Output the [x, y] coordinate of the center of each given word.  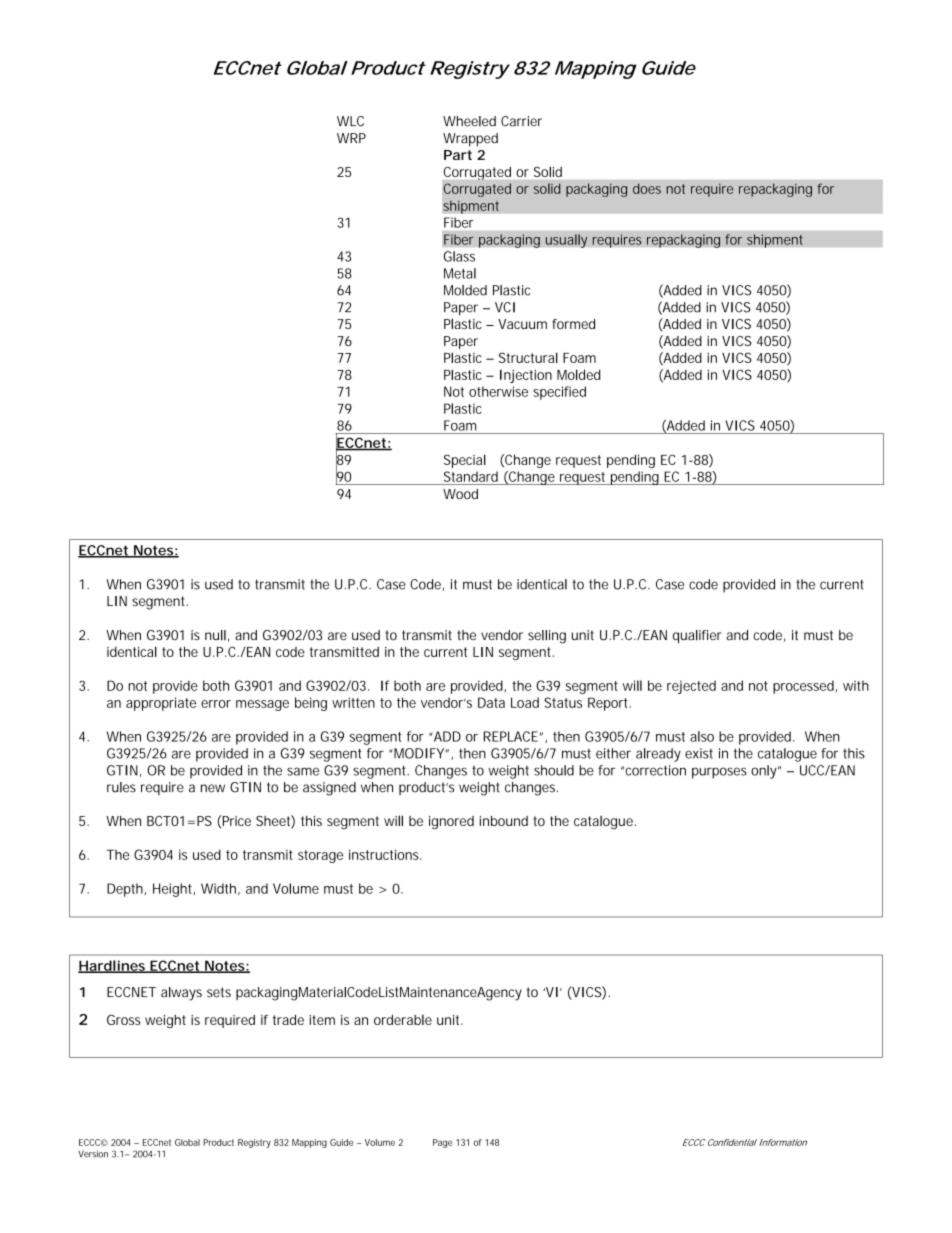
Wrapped [470, 140]
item [322, 1020]
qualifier [697, 636]
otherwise [498, 391]
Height [174, 890]
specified [559, 393]
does [647, 188]
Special [465, 461]
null [215, 635]
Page [442, 1143]
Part [458, 155]
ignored [451, 822]
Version [93, 1154]
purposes [719, 773]
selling [547, 637]
